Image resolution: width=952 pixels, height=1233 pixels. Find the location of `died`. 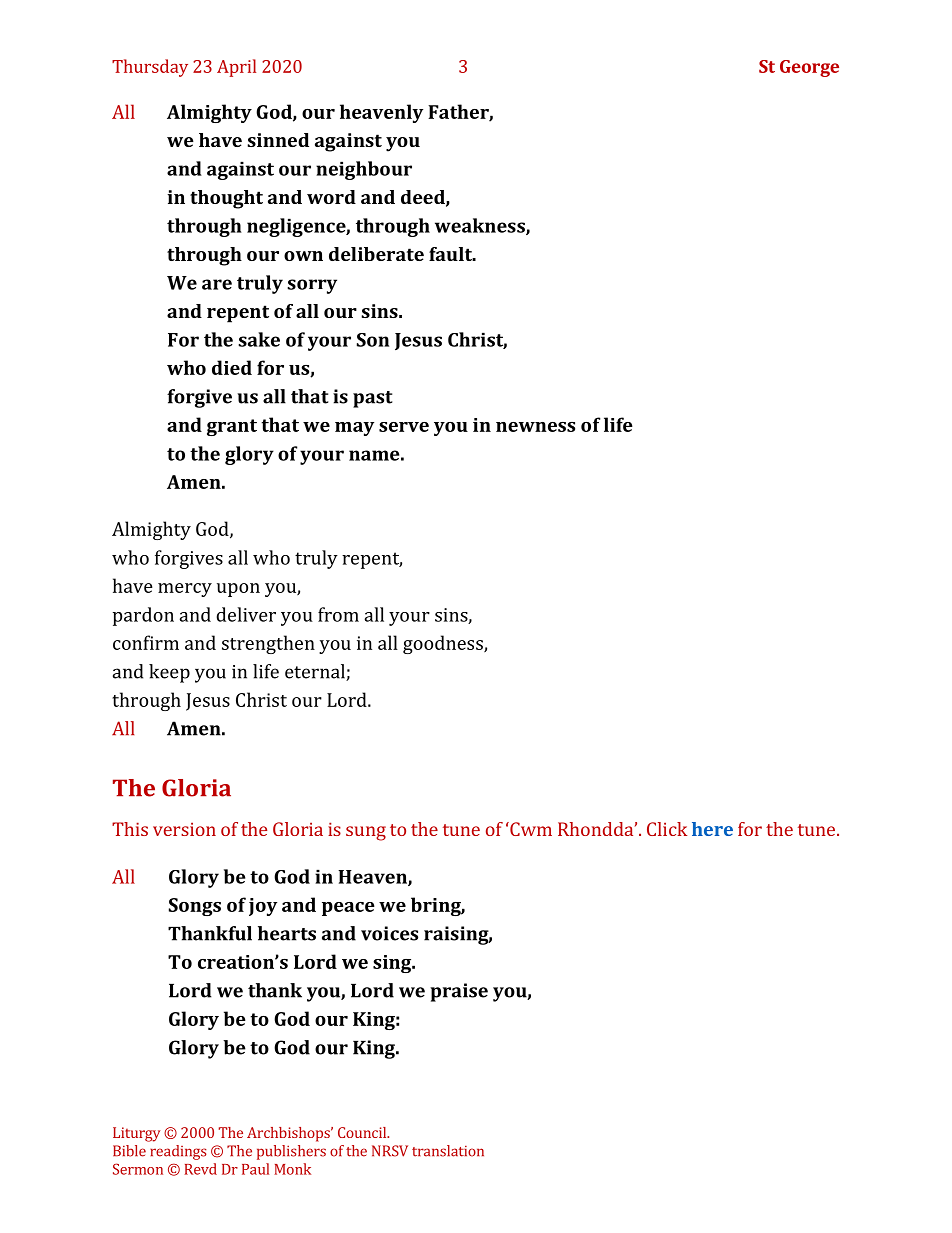

died is located at coordinates (232, 367).
